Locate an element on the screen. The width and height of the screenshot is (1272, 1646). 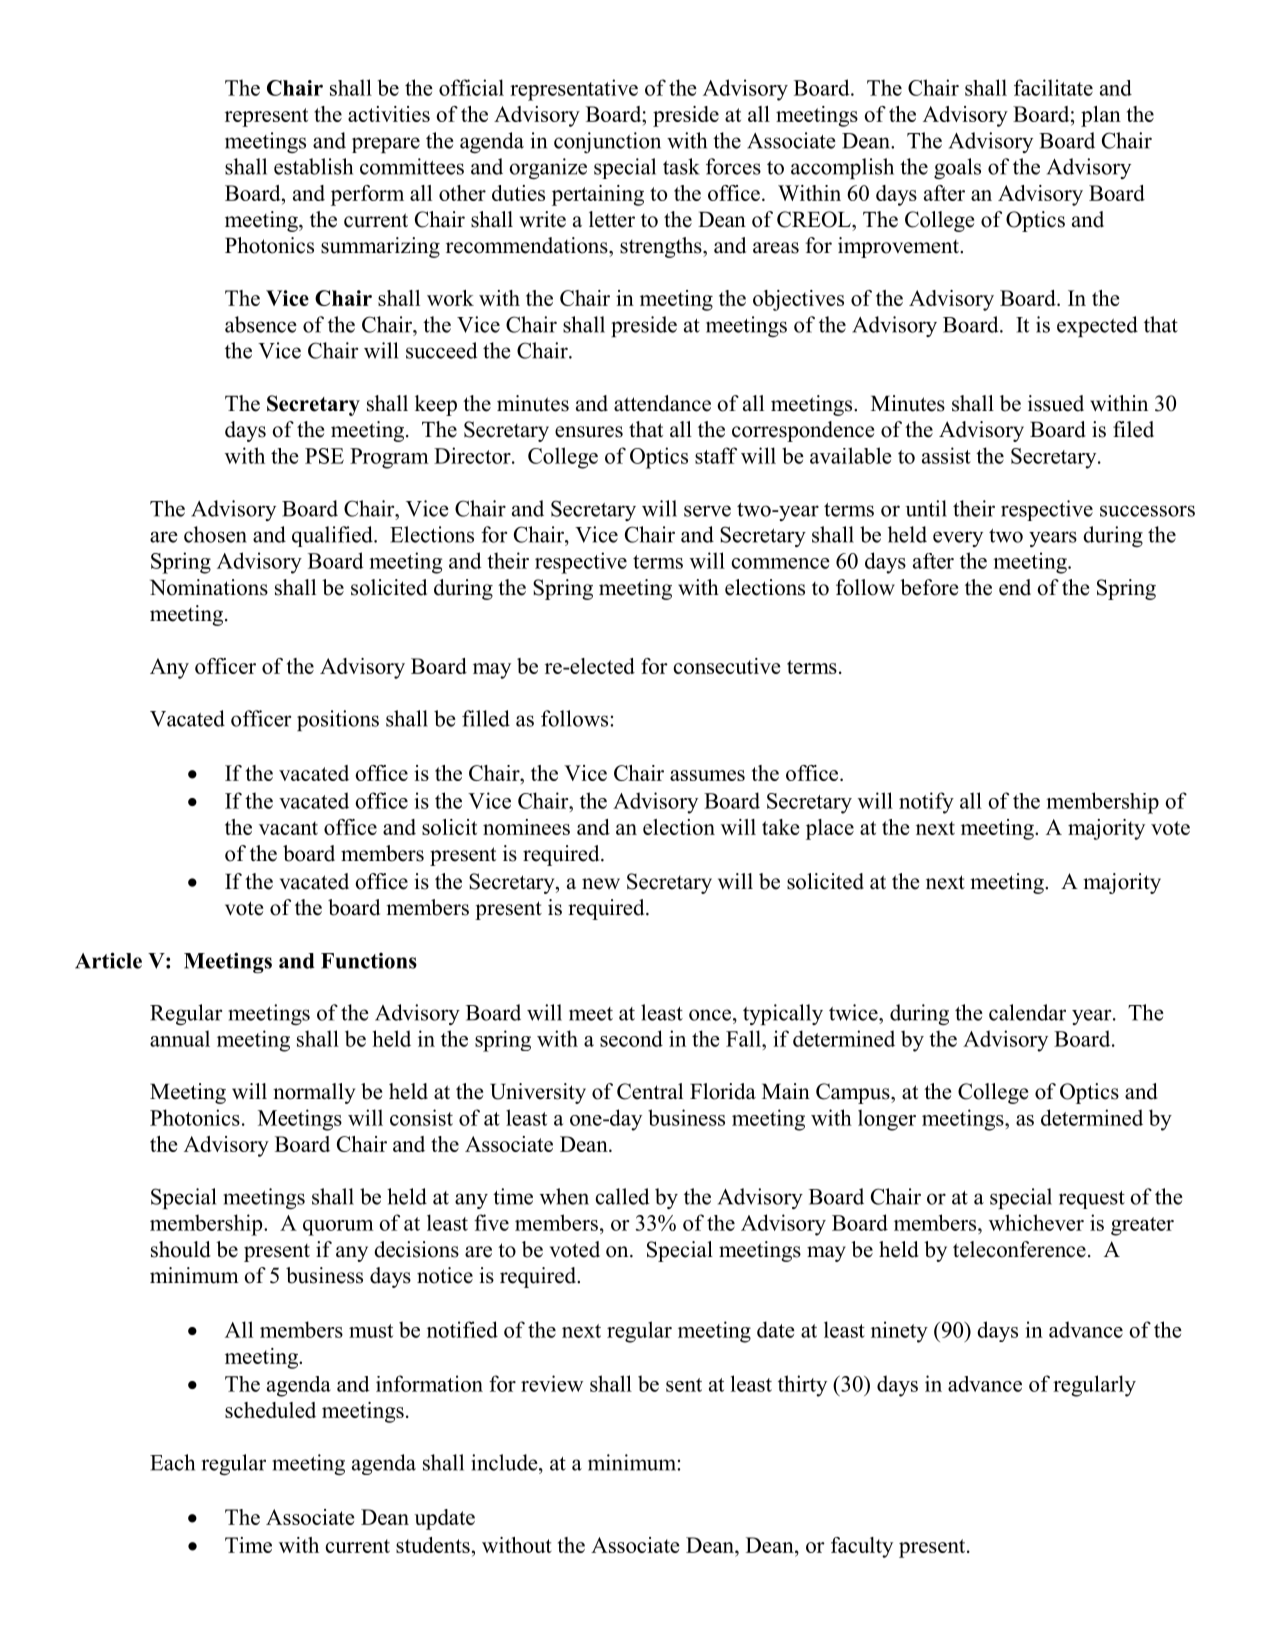
called is located at coordinates (622, 1196).
